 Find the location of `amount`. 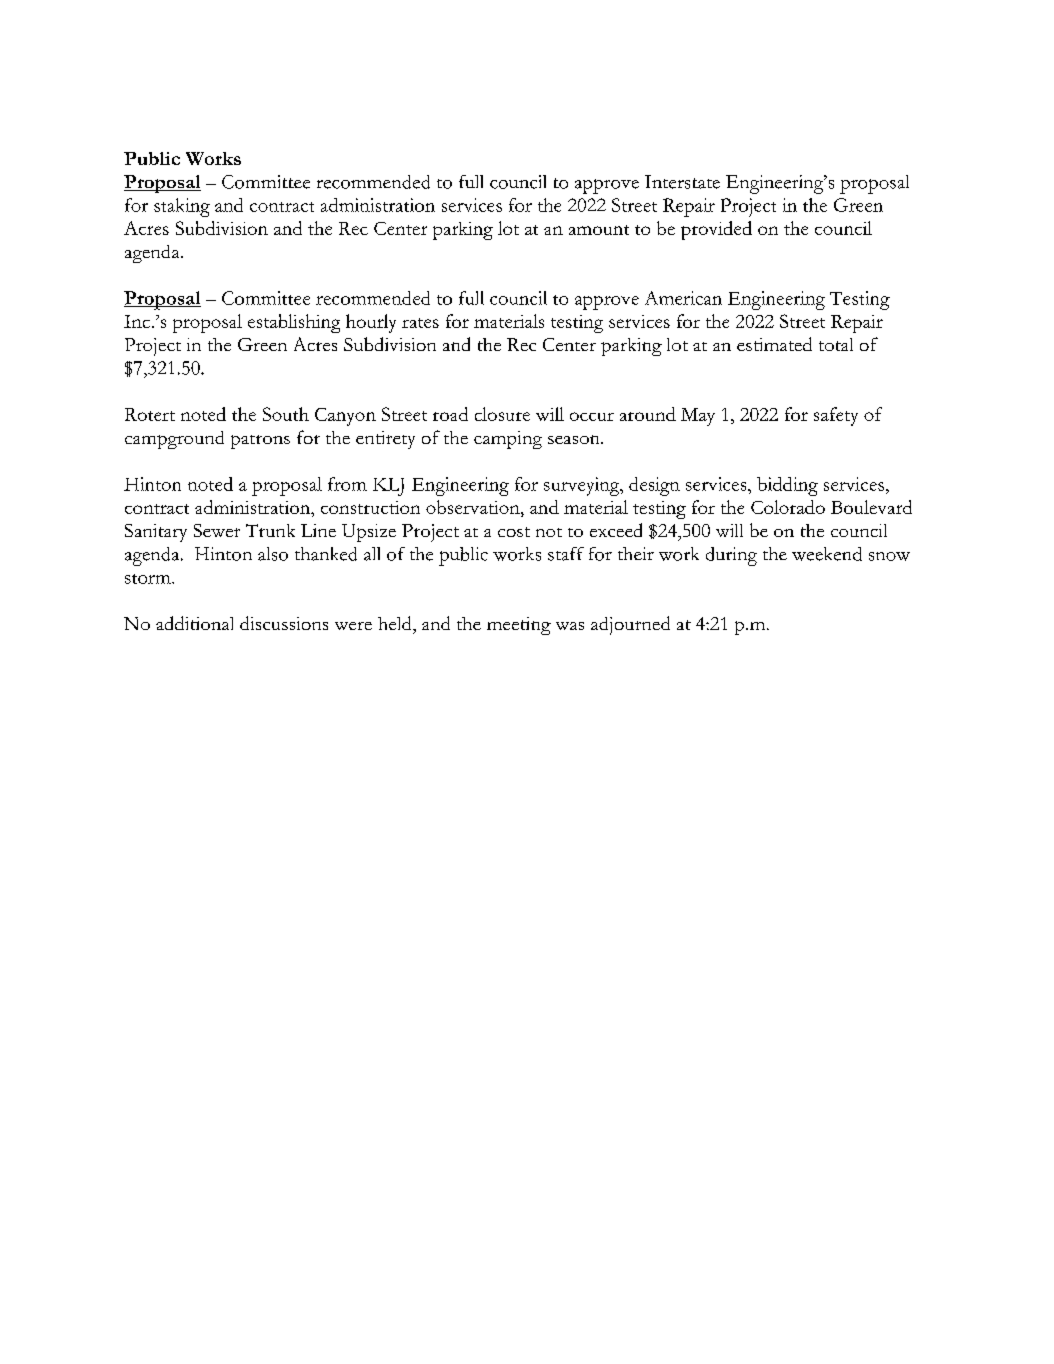

amount is located at coordinates (599, 230).
